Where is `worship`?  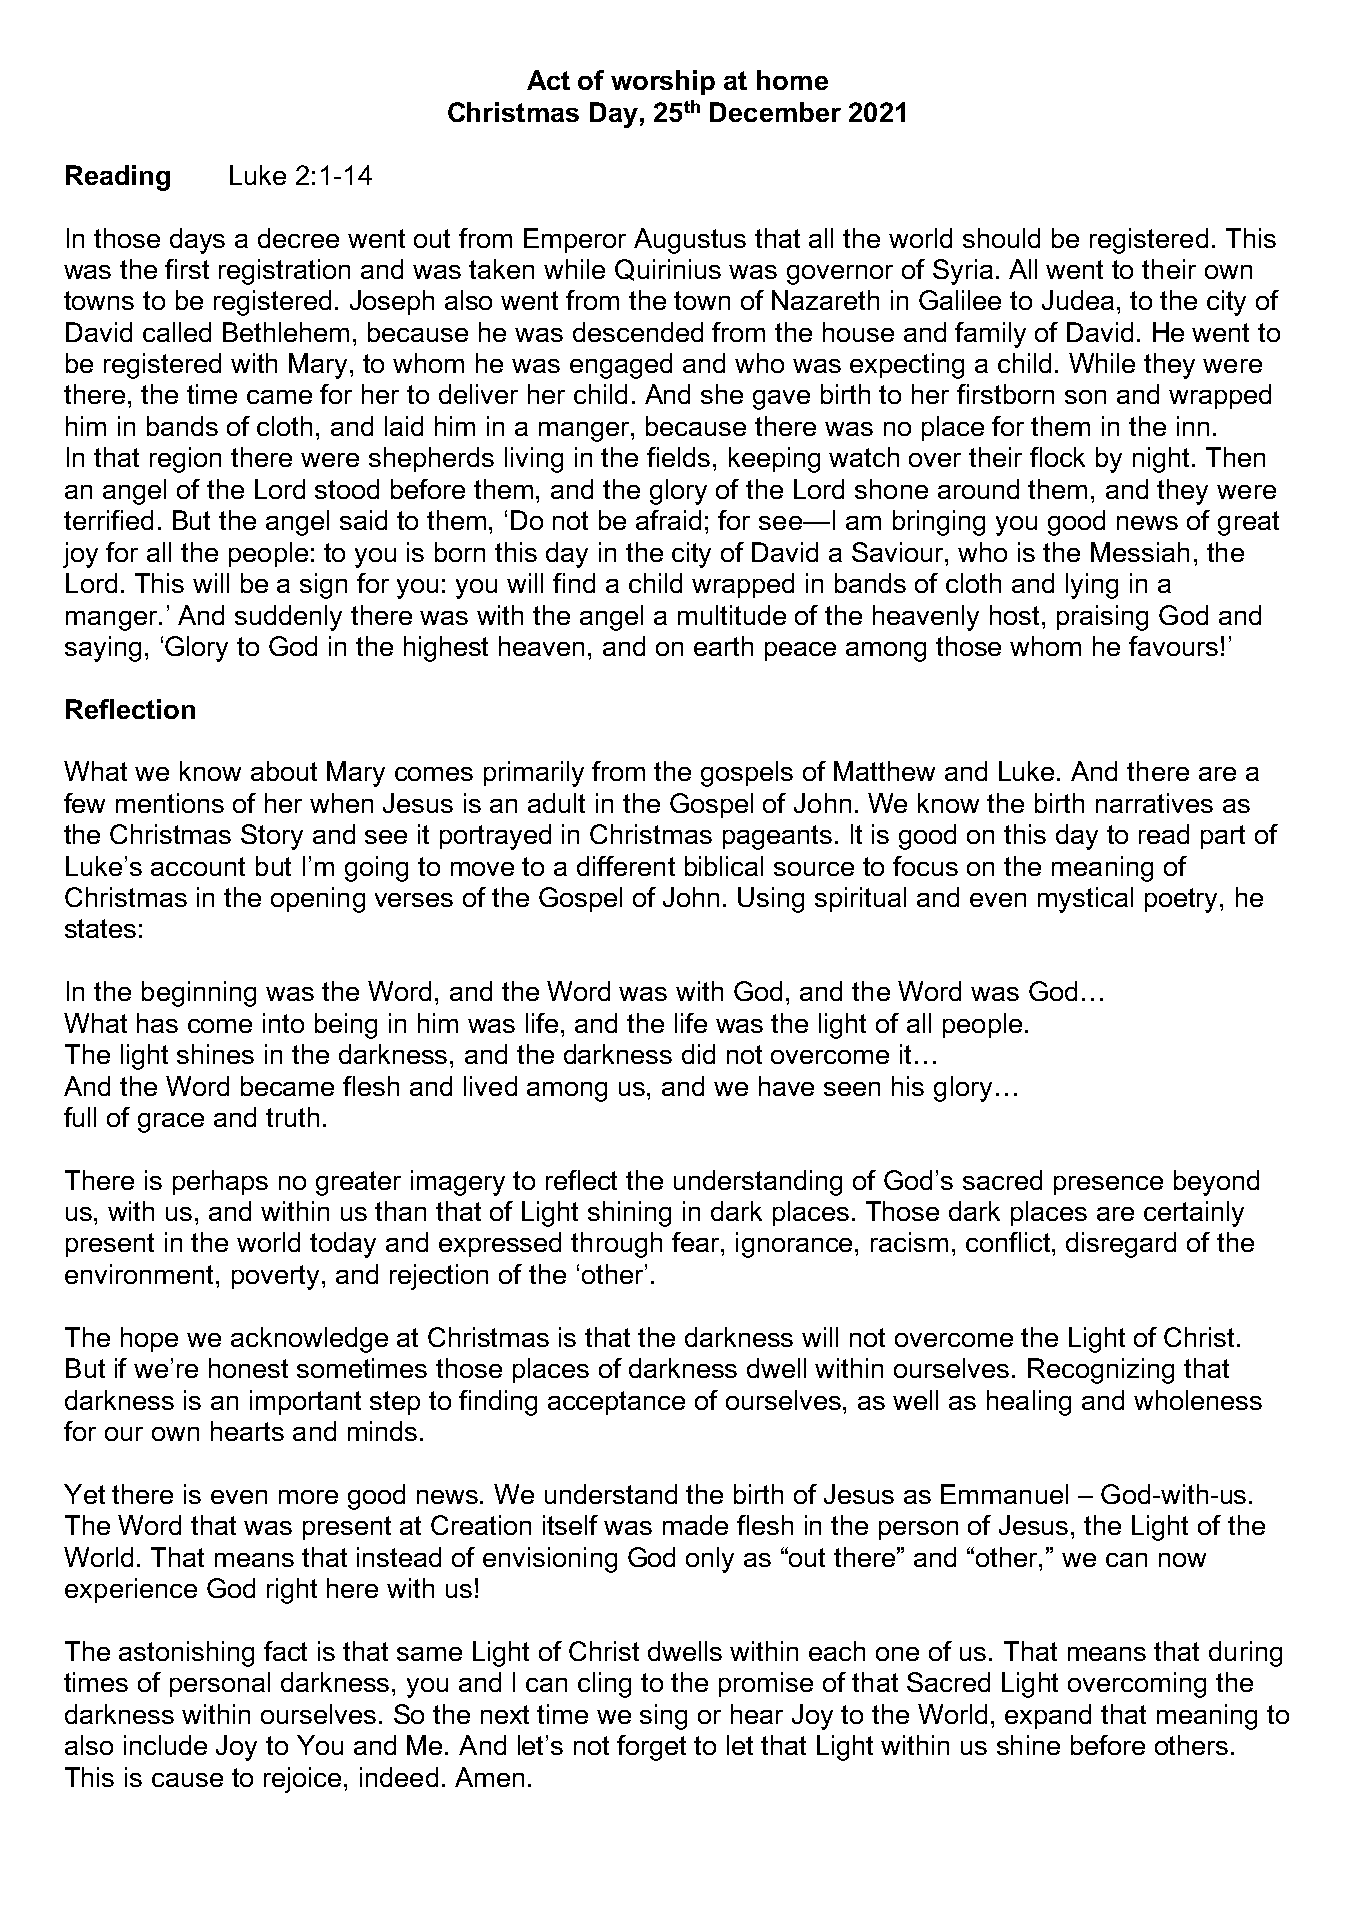 worship is located at coordinates (663, 82).
